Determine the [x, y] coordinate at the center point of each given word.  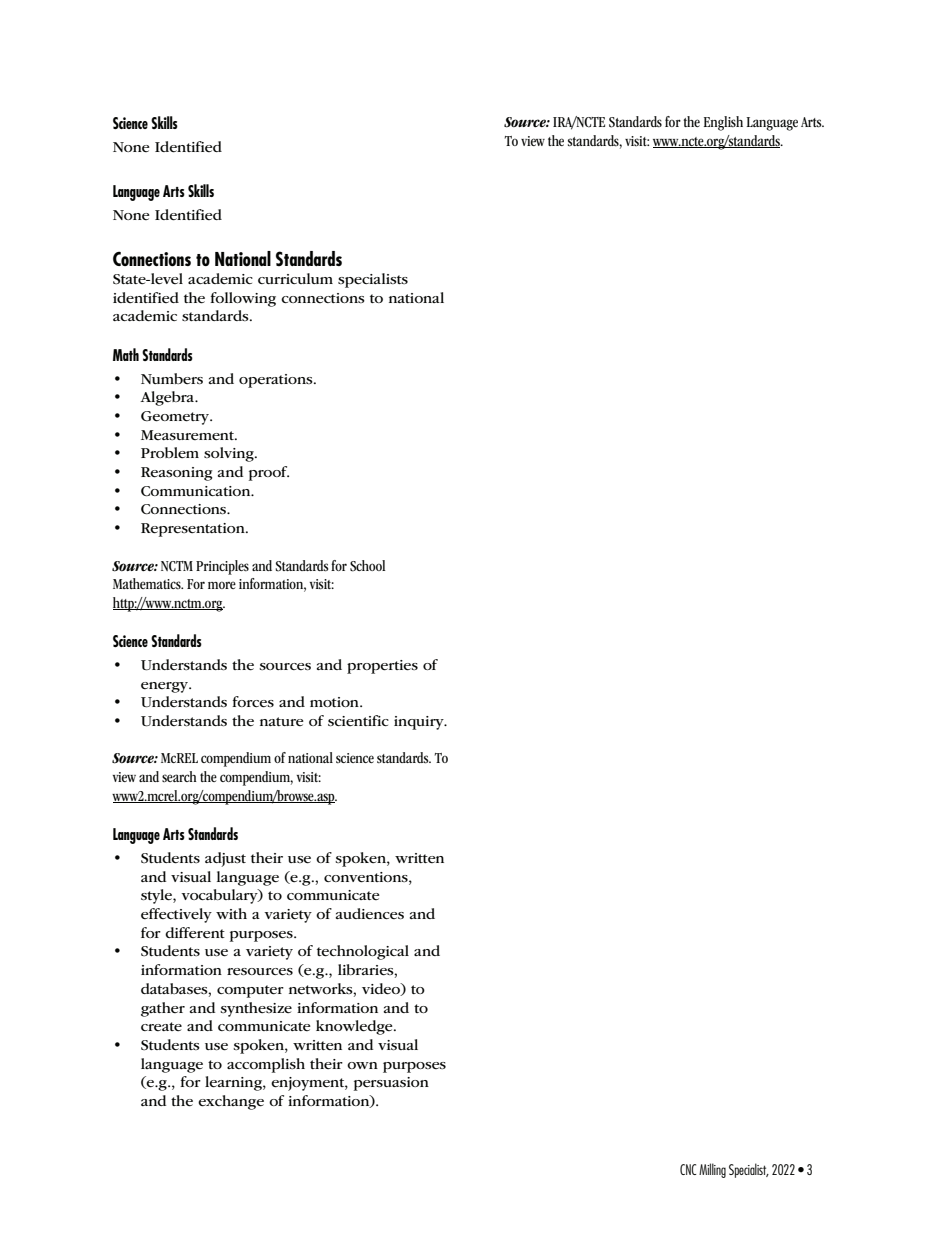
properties [382, 667]
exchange [231, 1102]
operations [277, 381]
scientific [358, 720]
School [367, 566]
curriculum [295, 278]
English [723, 123]
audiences [370, 914]
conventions [367, 877]
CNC [688, 1169]
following [243, 299]
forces [253, 702]
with [231, 913]
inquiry [420, 723]
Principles [222, 567]
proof [269, 473]
